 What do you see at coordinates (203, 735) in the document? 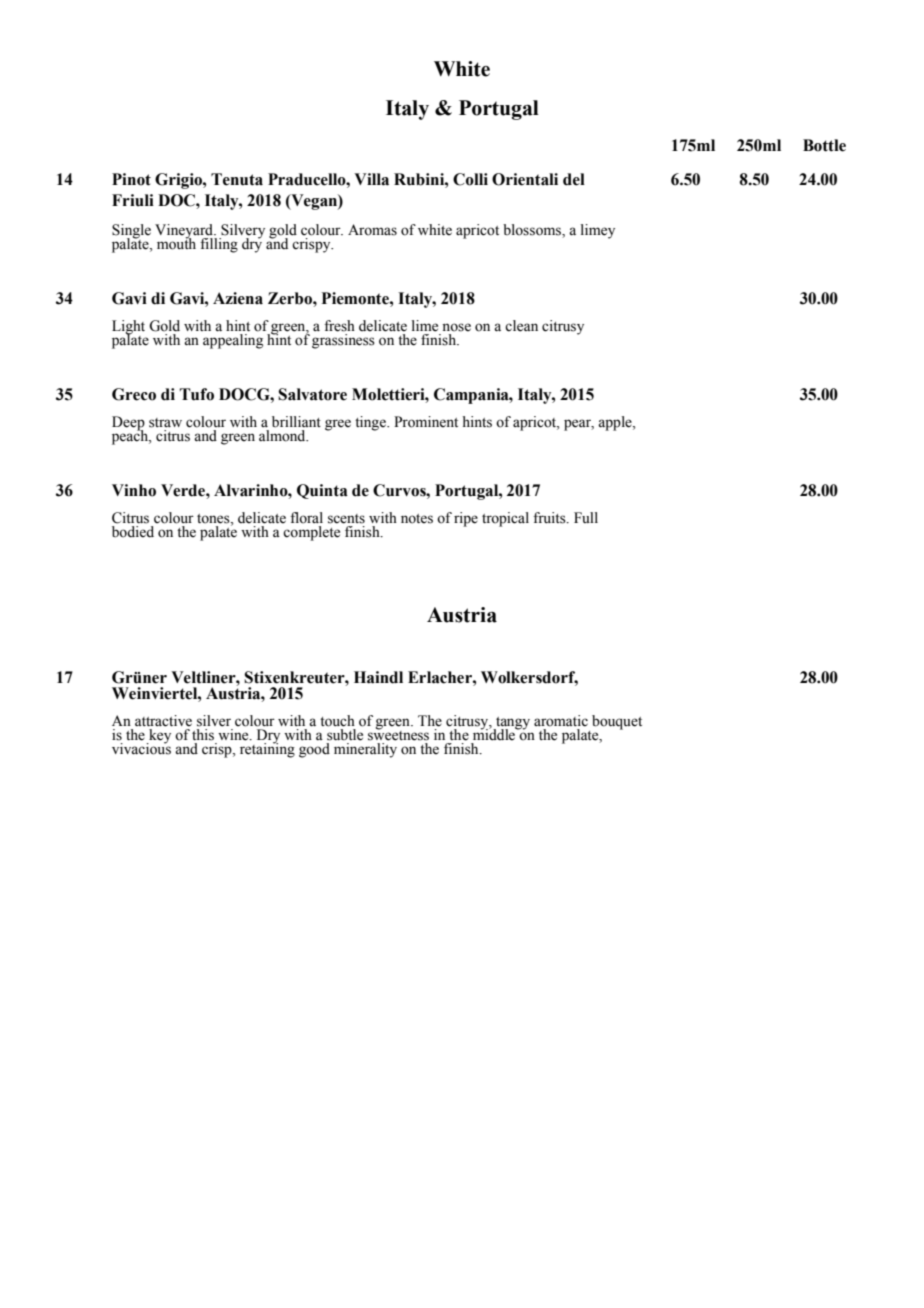
I see `this` at bounding box center [203, 735].
